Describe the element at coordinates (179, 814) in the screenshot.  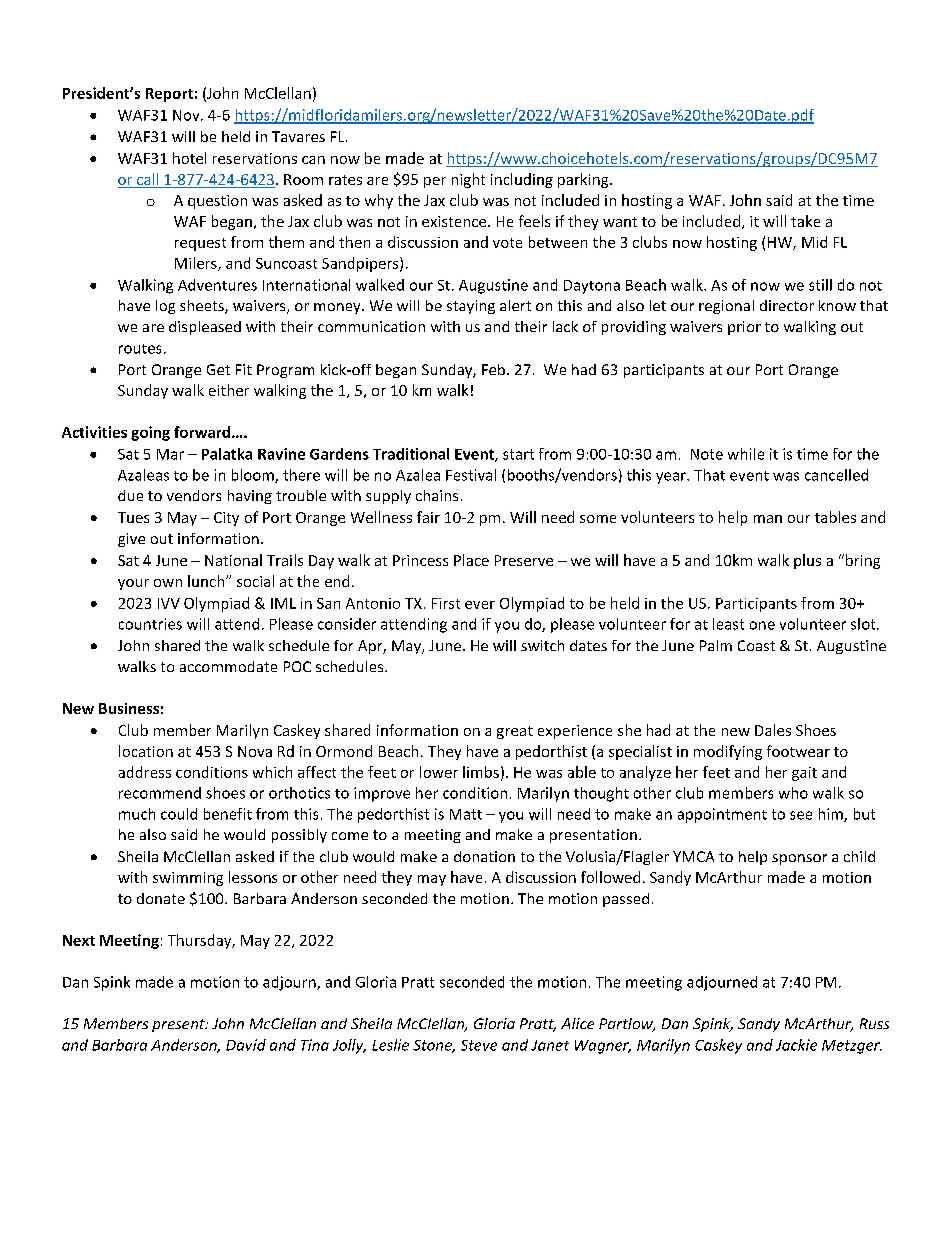
I see `could` at that location.
